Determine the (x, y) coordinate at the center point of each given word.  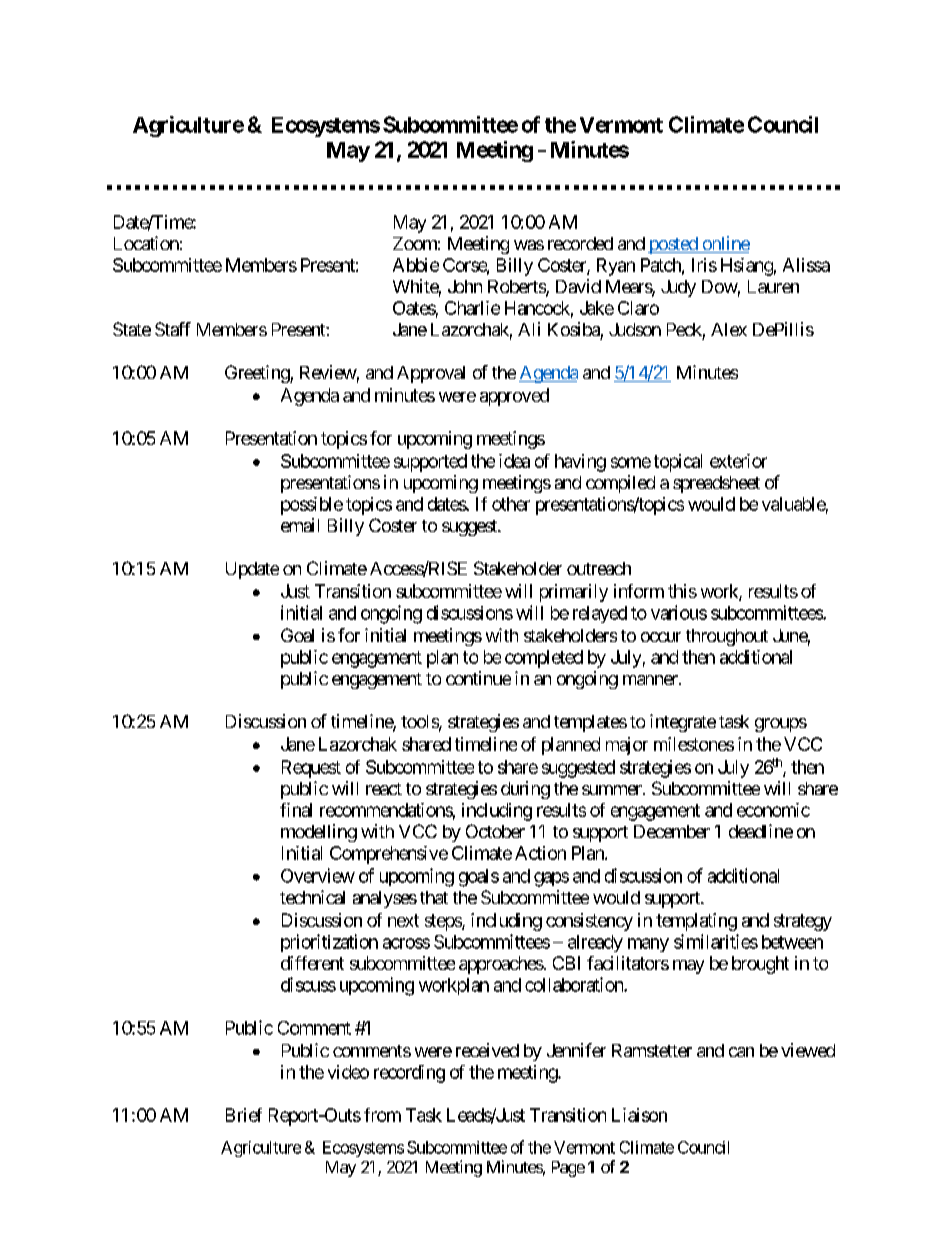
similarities (716, 941)
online (725, 244)
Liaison (639, 1115)
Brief (244, 1115)
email (300, 525)
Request (311, 769)
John (465, 286)
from (382, 1115)
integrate (683, 723)
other (511, 504)
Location (146, 243)
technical (312, 897)
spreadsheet (716, 484)
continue (478, 678)
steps (444, 922)
